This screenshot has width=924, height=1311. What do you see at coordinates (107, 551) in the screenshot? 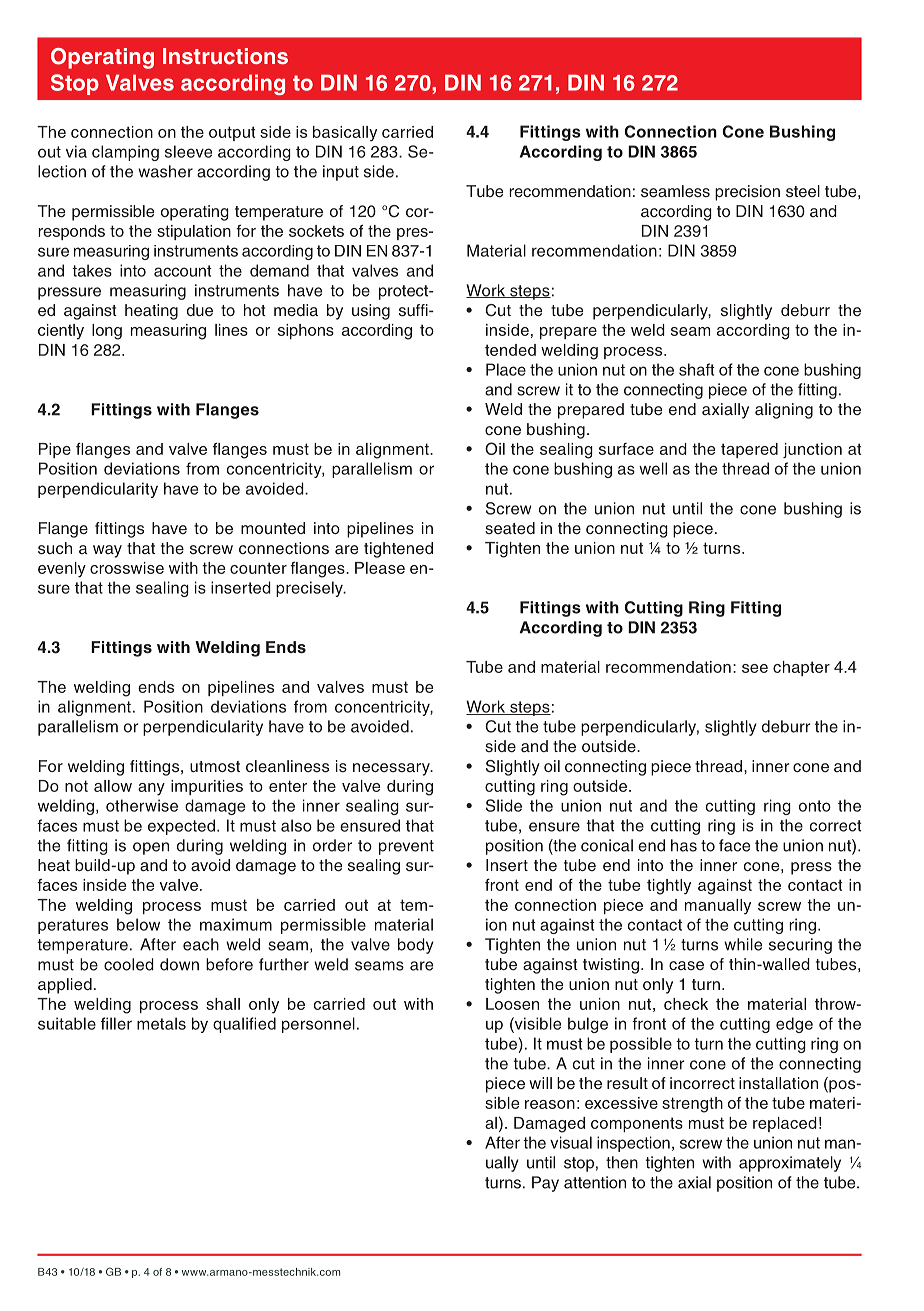
I see `way` at bounding box center [107, 551].
